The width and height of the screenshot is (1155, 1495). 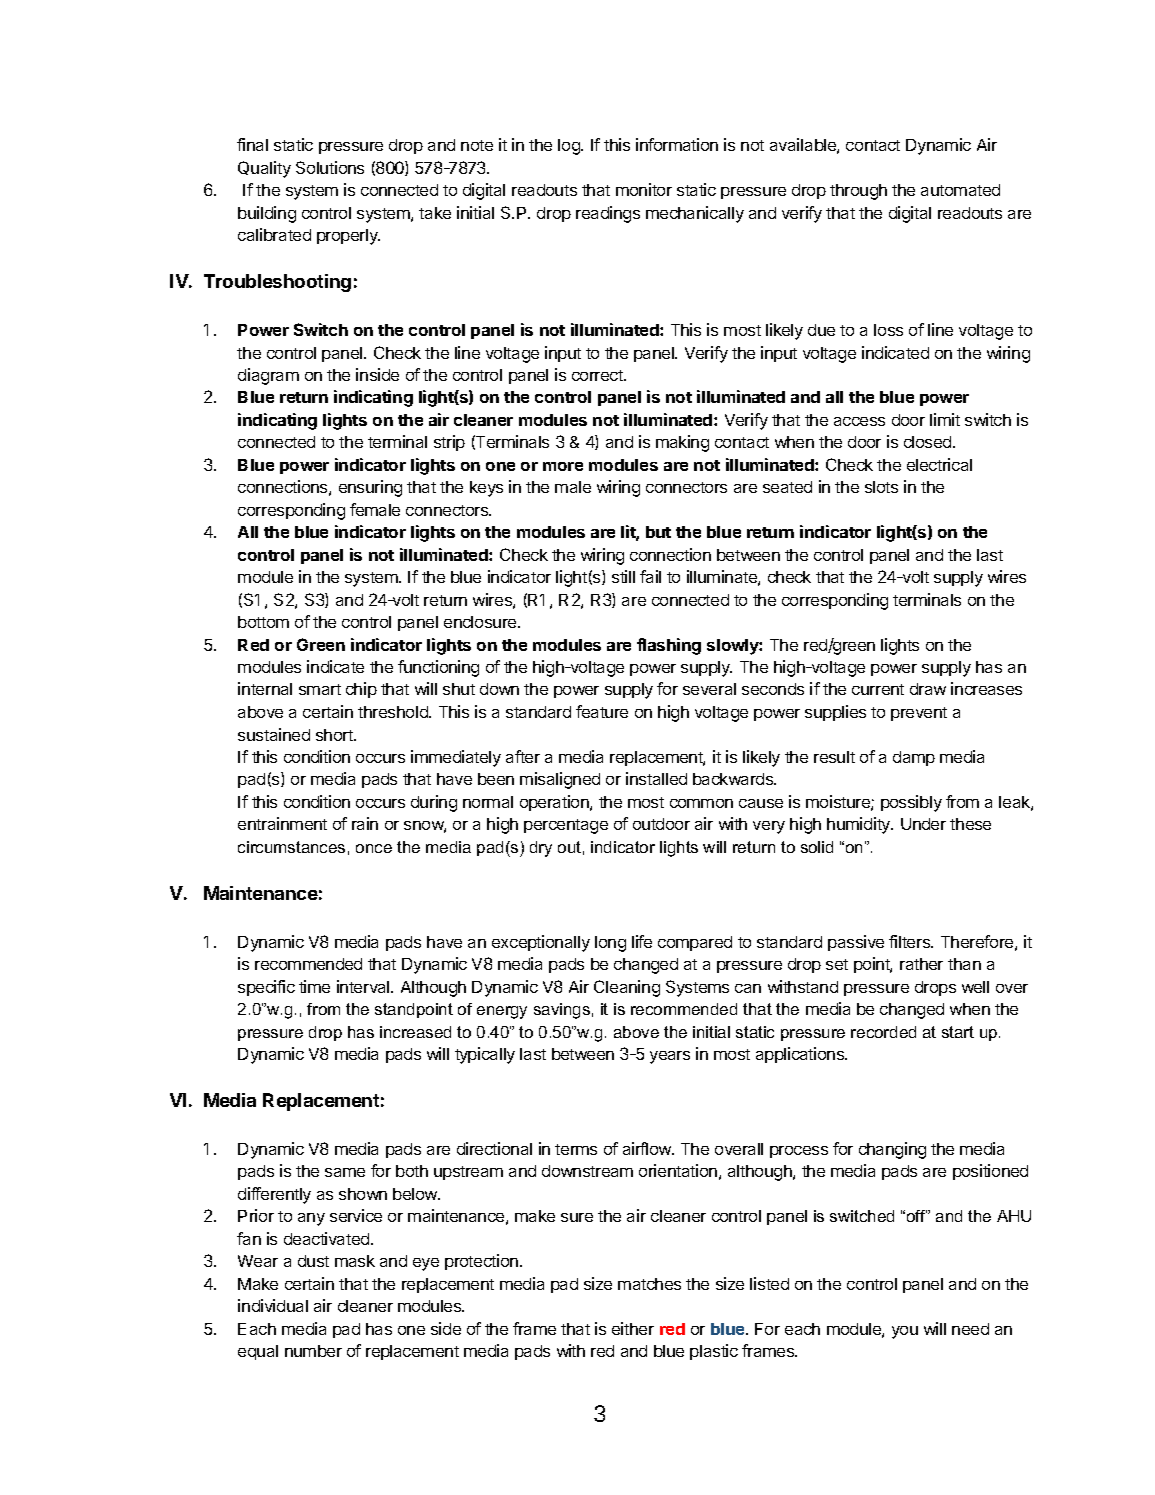 I want to click on life, so click(x=642, y=941).
